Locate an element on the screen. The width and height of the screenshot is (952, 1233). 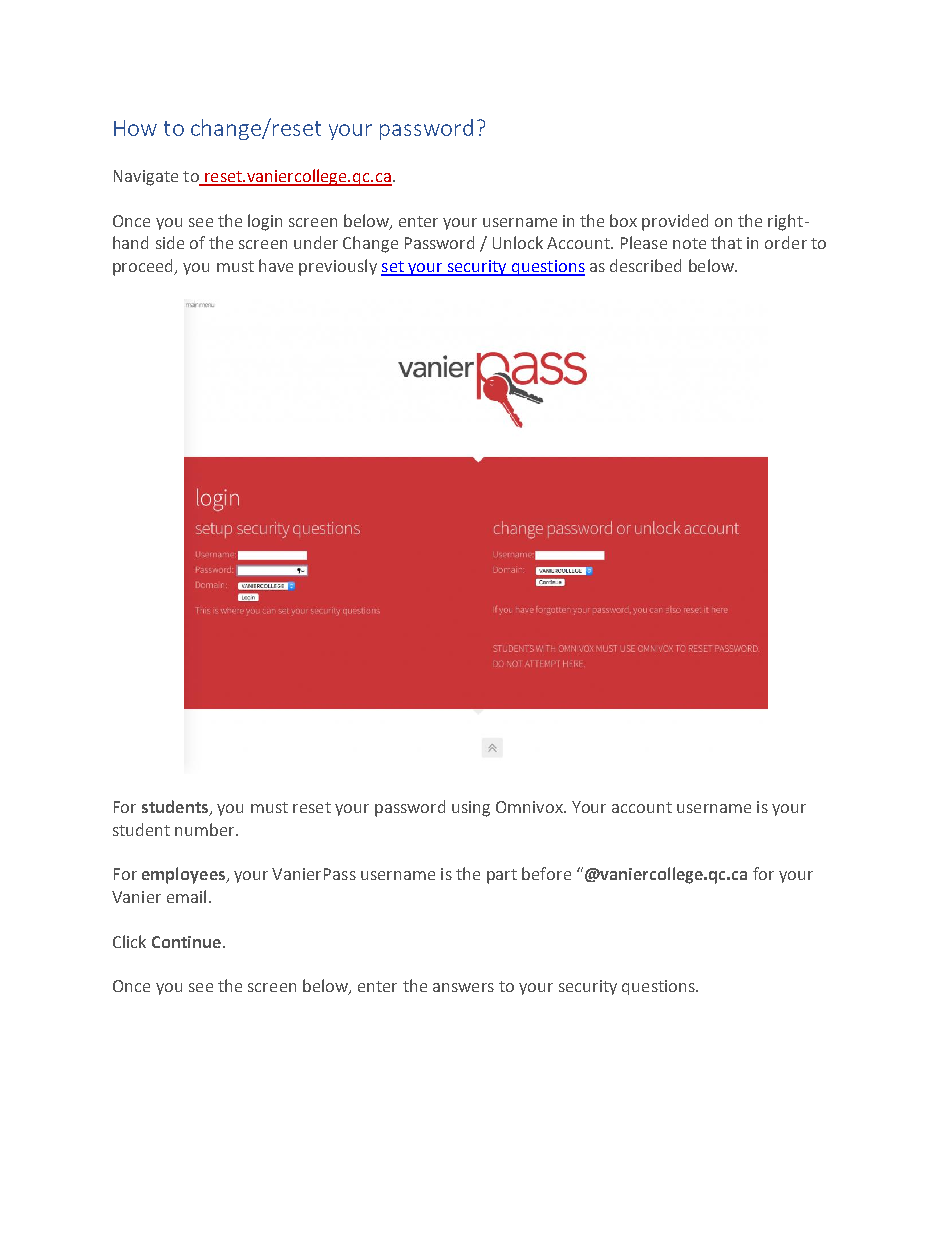
Continue is located at coordinates (188, 942).
